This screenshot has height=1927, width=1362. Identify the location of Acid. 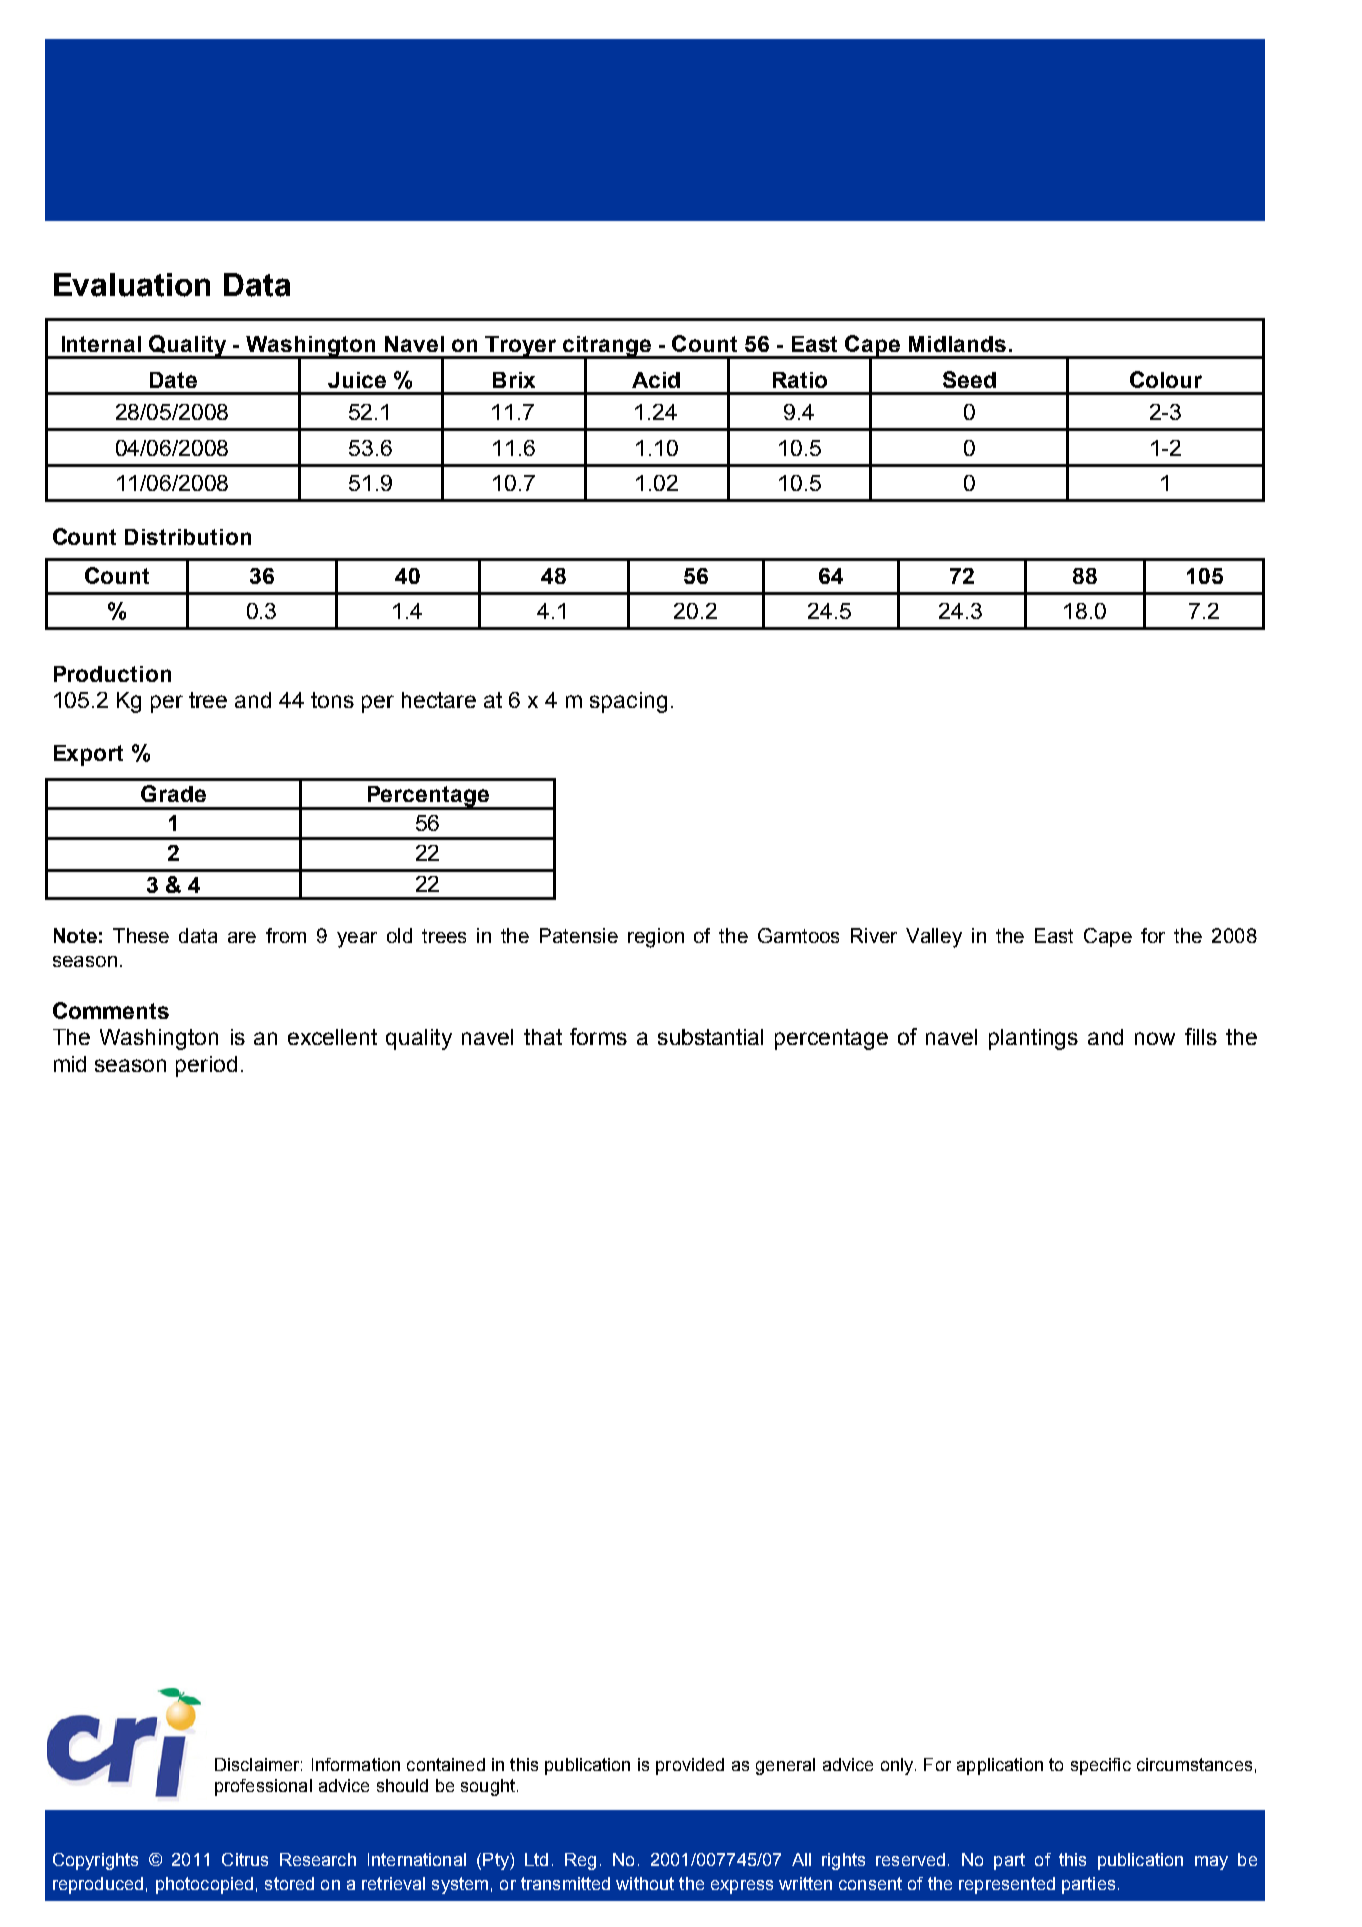
(656, 380).
